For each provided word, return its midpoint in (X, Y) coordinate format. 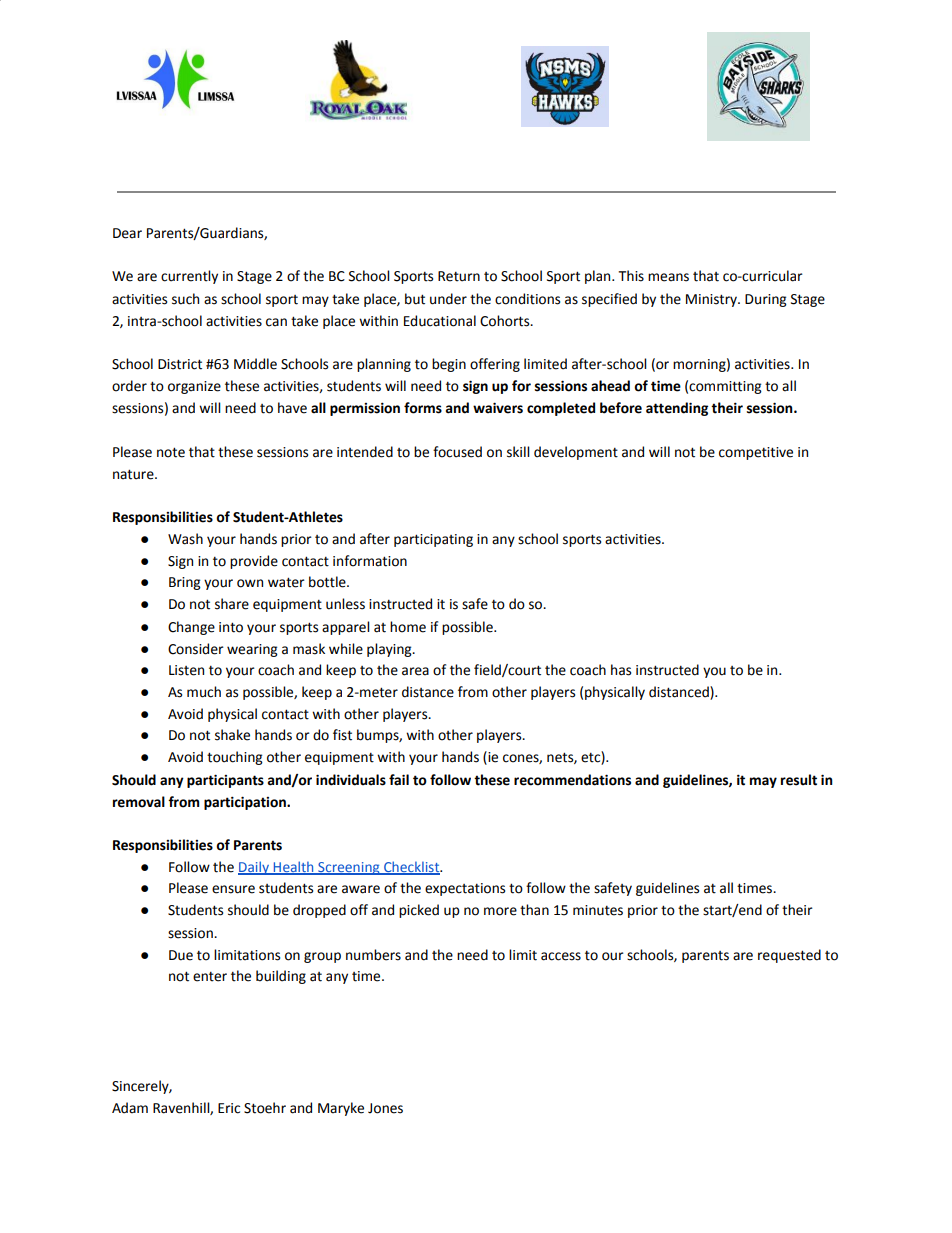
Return (459, 276)
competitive (756, 453)
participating (433, 540)
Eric (229, 1108)
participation (246, 803)
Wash (185, 539)
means (668, 277)
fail (399, 780)
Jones (385, 1108)
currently (189, 277)
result (799, 780)
